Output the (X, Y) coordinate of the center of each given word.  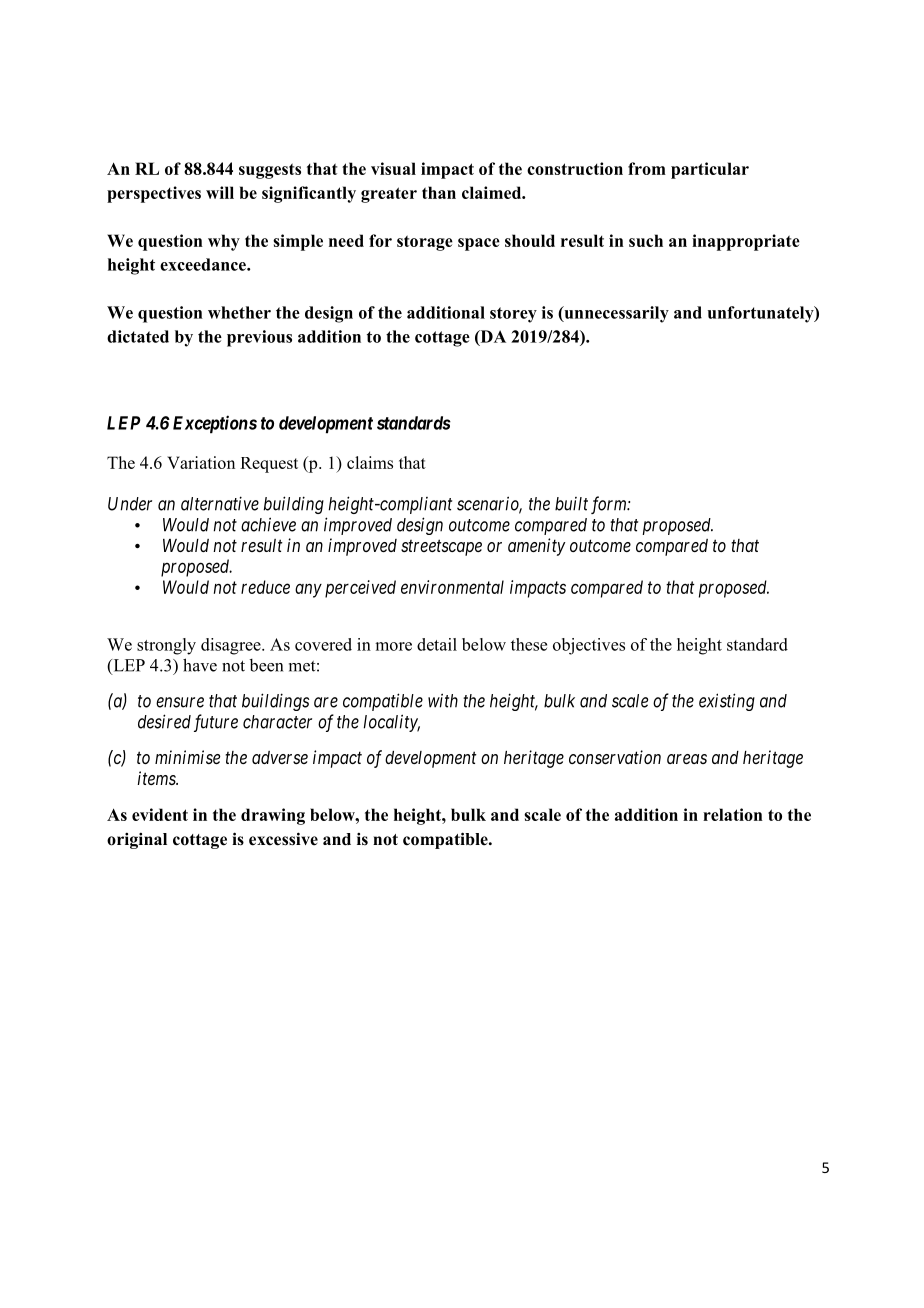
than (439, 192)
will (220, 192)
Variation (201, 462)
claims (370, 462)
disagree (232, 646)
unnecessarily (615, 314)
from (647, 168)
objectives (589, 646)
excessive (283, 839)
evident (160, 814)
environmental (452, 587)
